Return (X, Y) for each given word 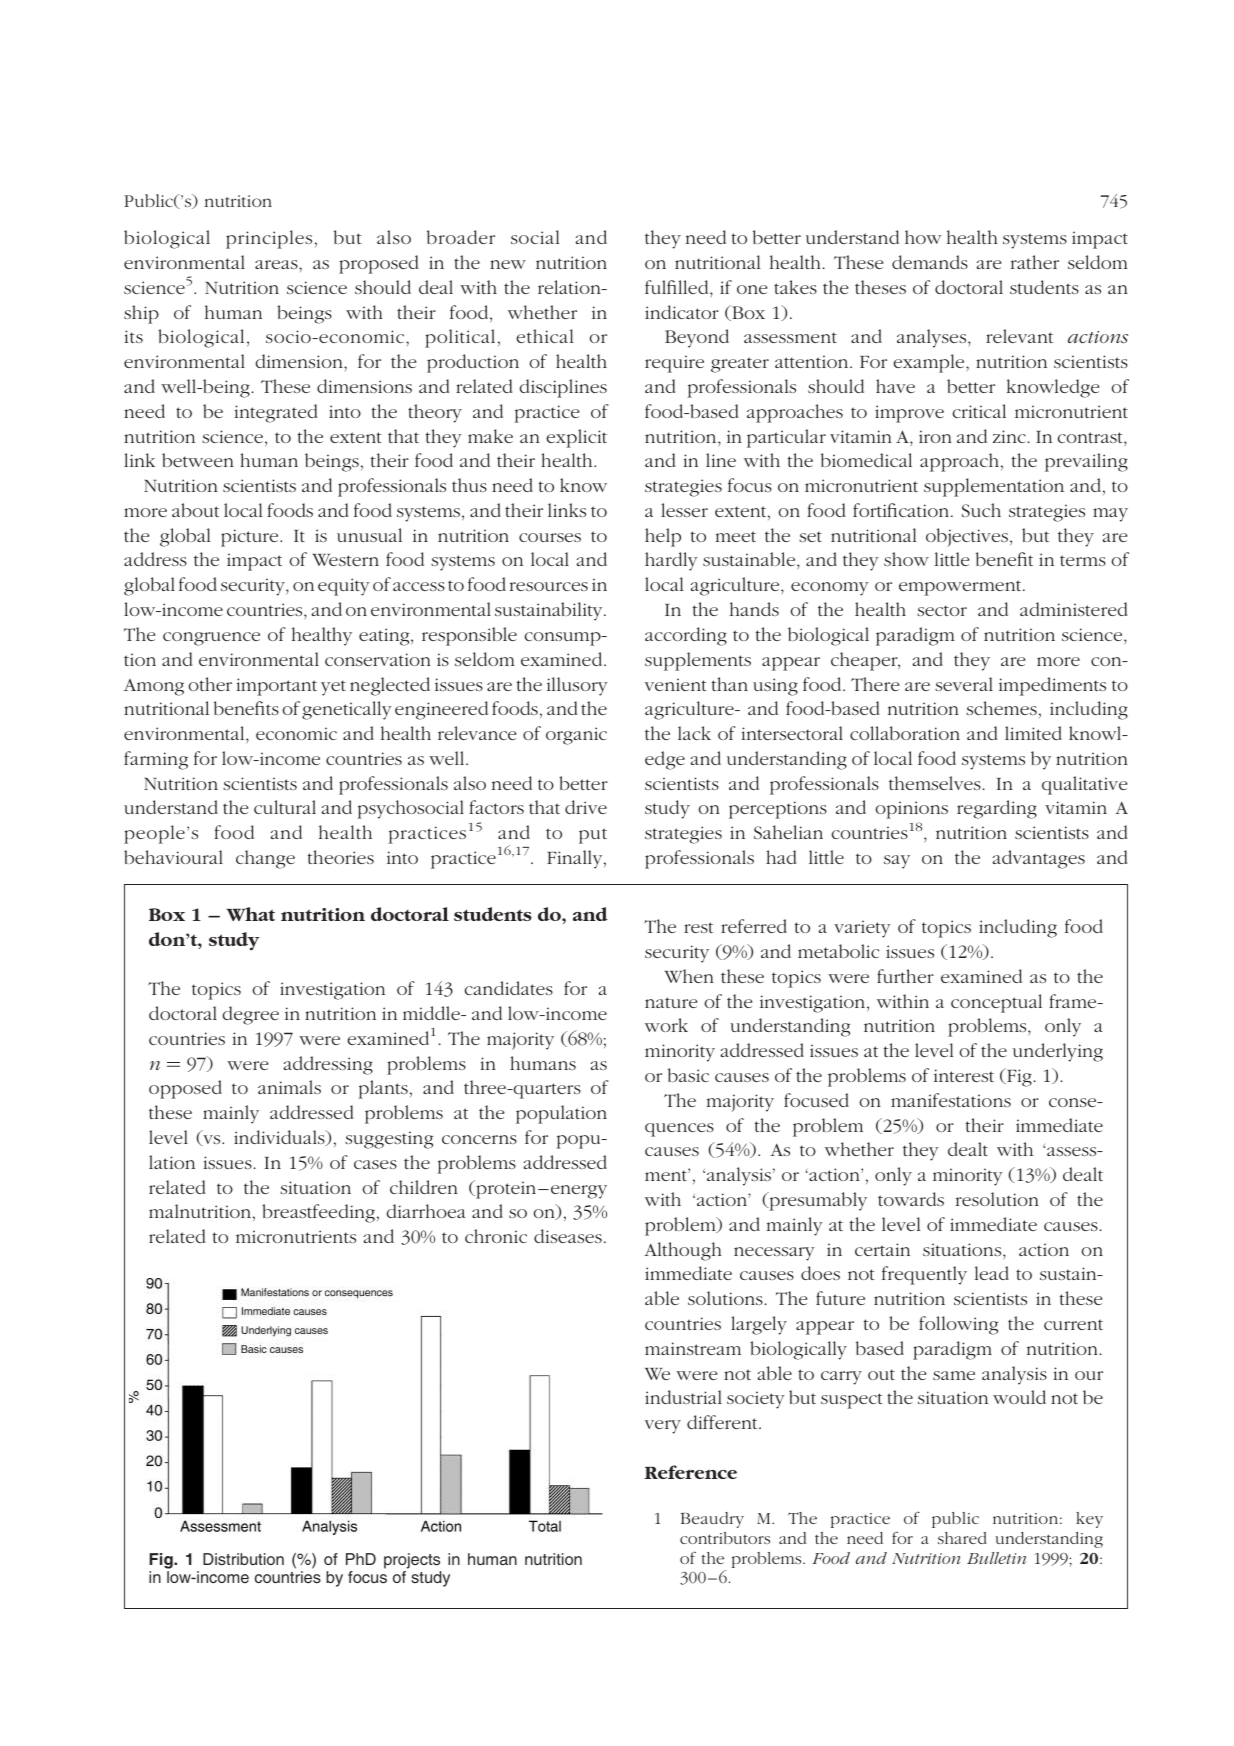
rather (1035, 262)
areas (277, 264)
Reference (691, 1472)
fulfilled (678, 287)
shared (962, 1538)
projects (412, 1561)
